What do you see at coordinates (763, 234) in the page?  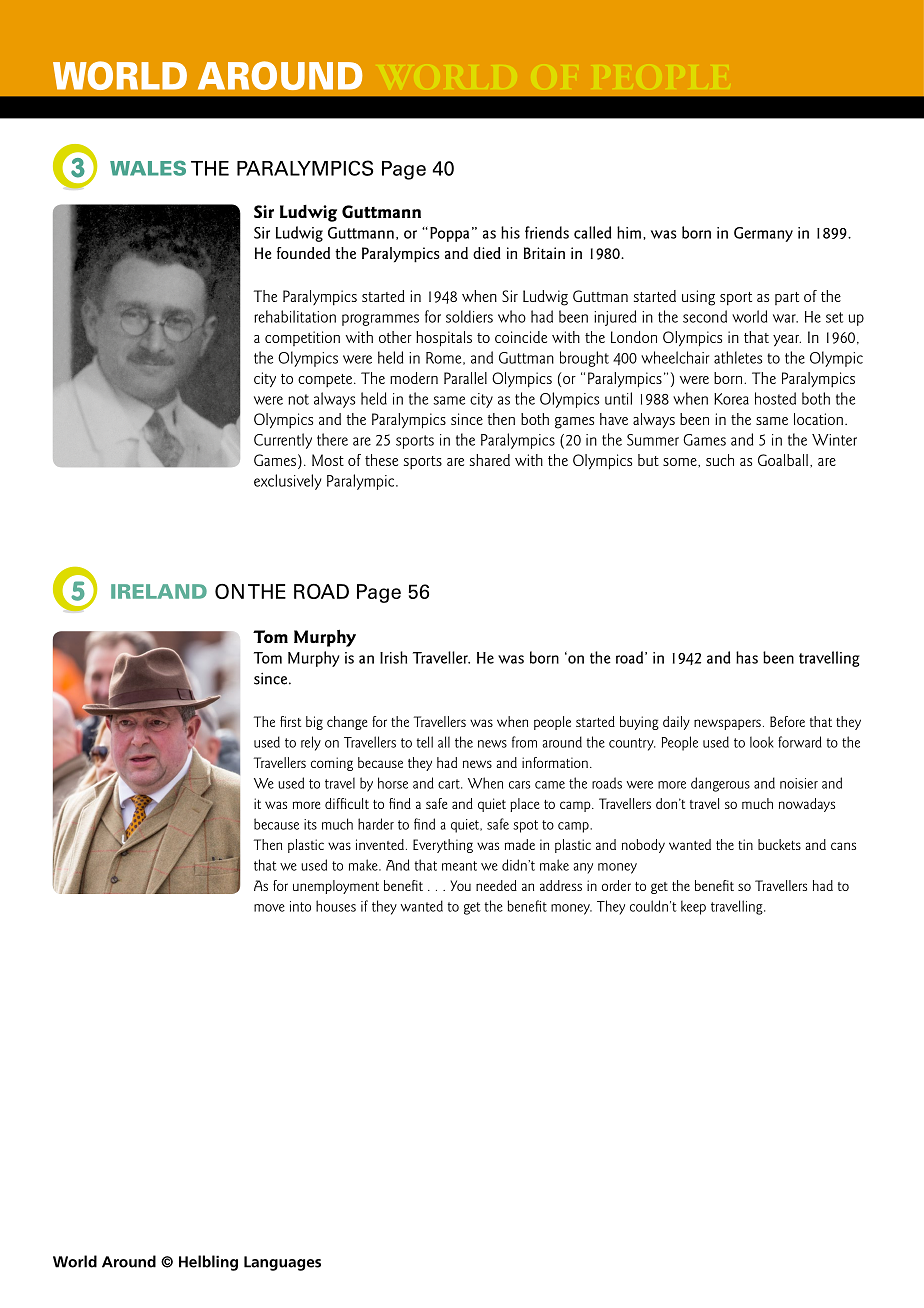 I see `Germany` at bounding box center [763, 234].
